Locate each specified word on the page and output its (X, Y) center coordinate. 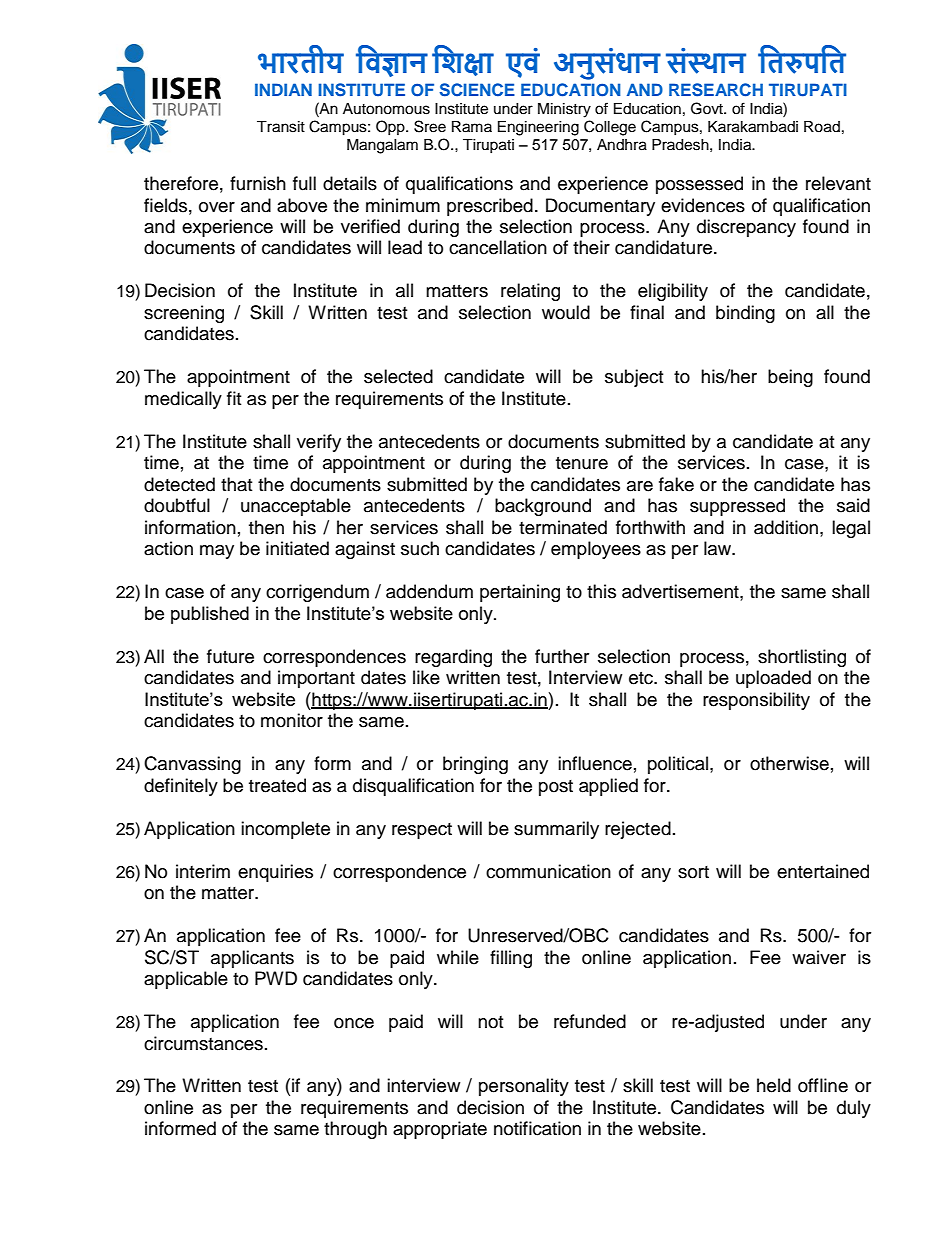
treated (277, 785)
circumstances (203, 1043)
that (236, 484)
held (774, 1085)
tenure (582, 463)
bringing (475, 765)
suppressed (737, 507)
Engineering (538, 128)
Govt (708, 108)
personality (524, 1087)
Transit (281, 127)
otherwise (789, 763)
